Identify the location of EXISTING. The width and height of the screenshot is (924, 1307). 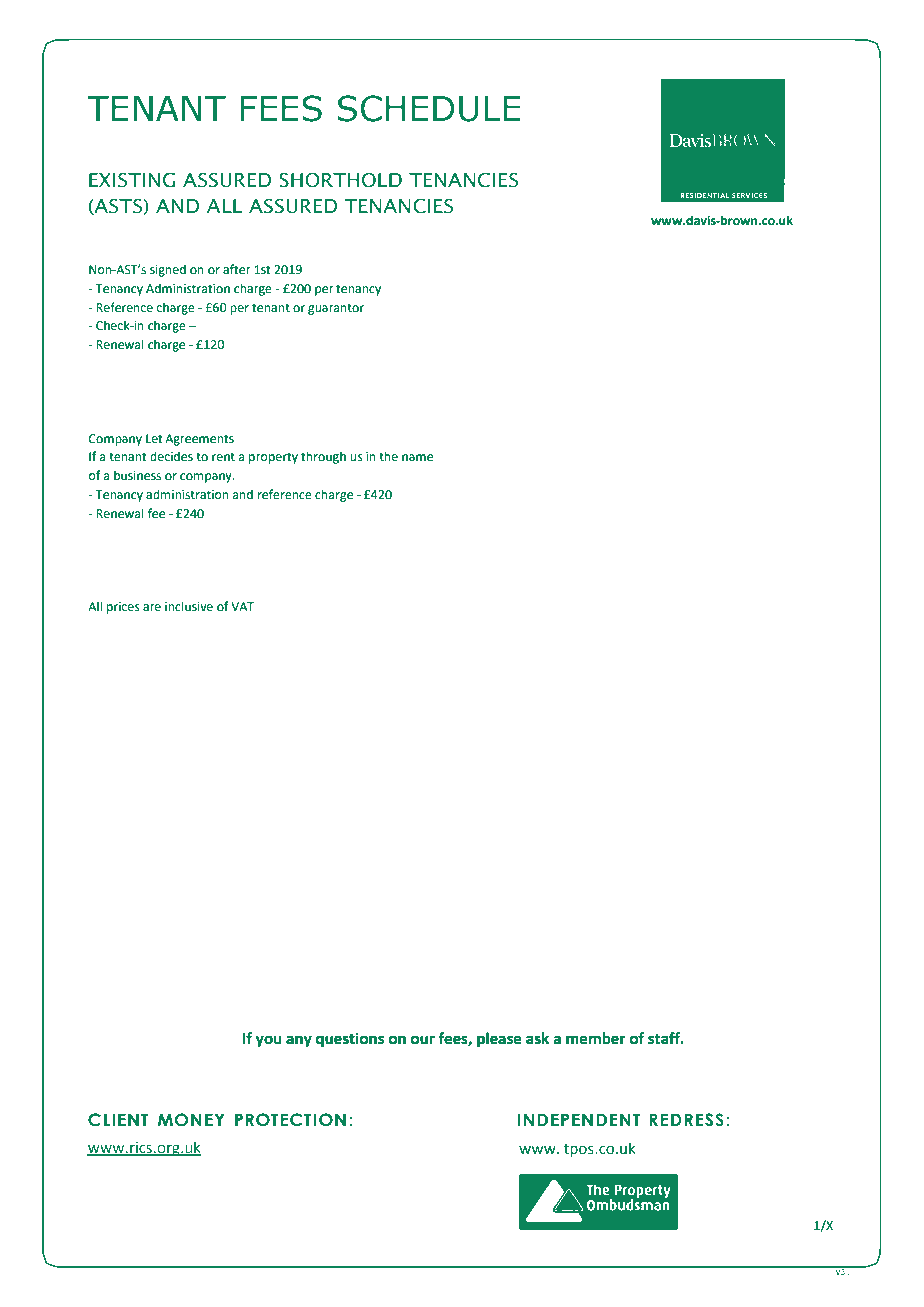
(132, 180).
